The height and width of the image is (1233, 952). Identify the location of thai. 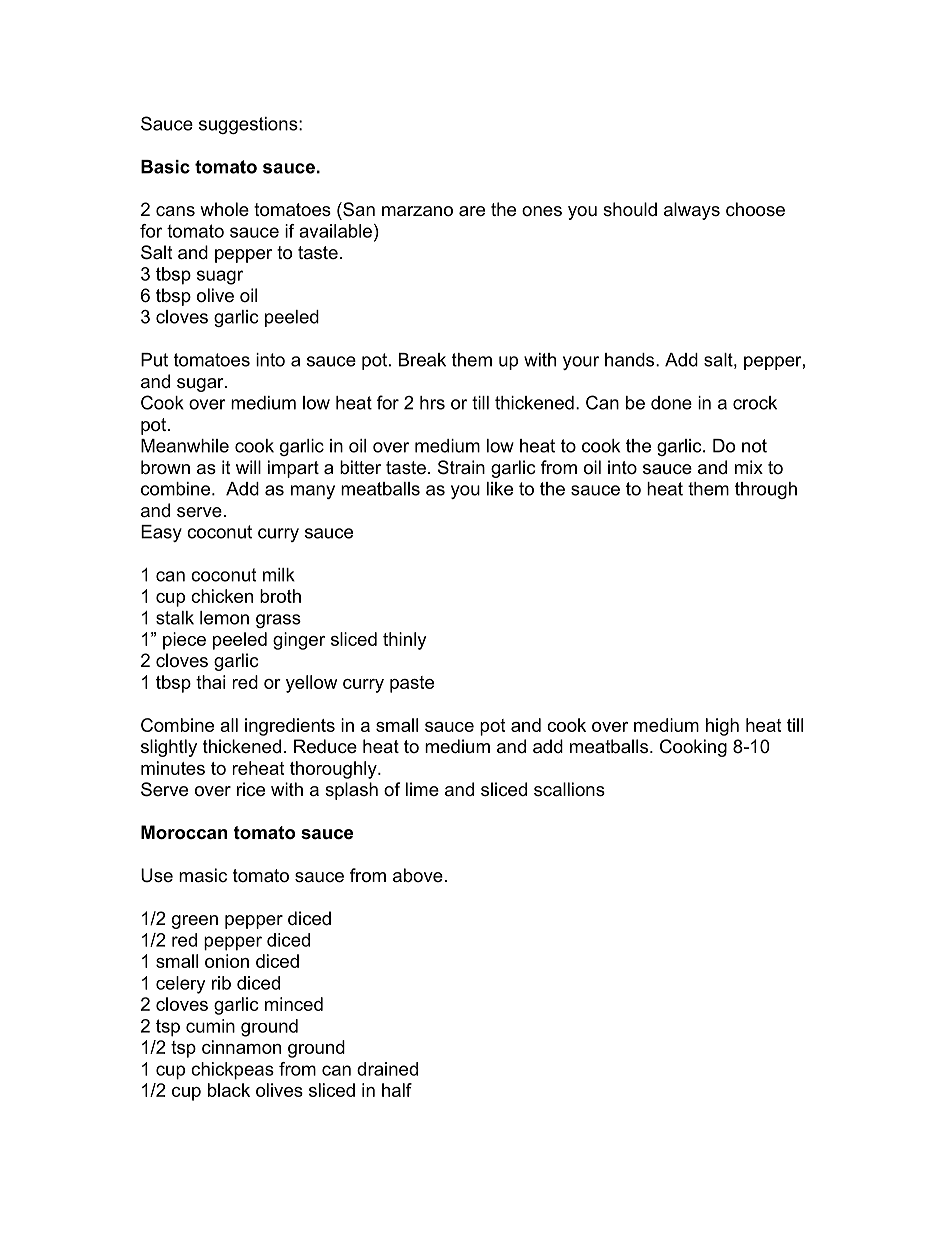
(210, 682).
